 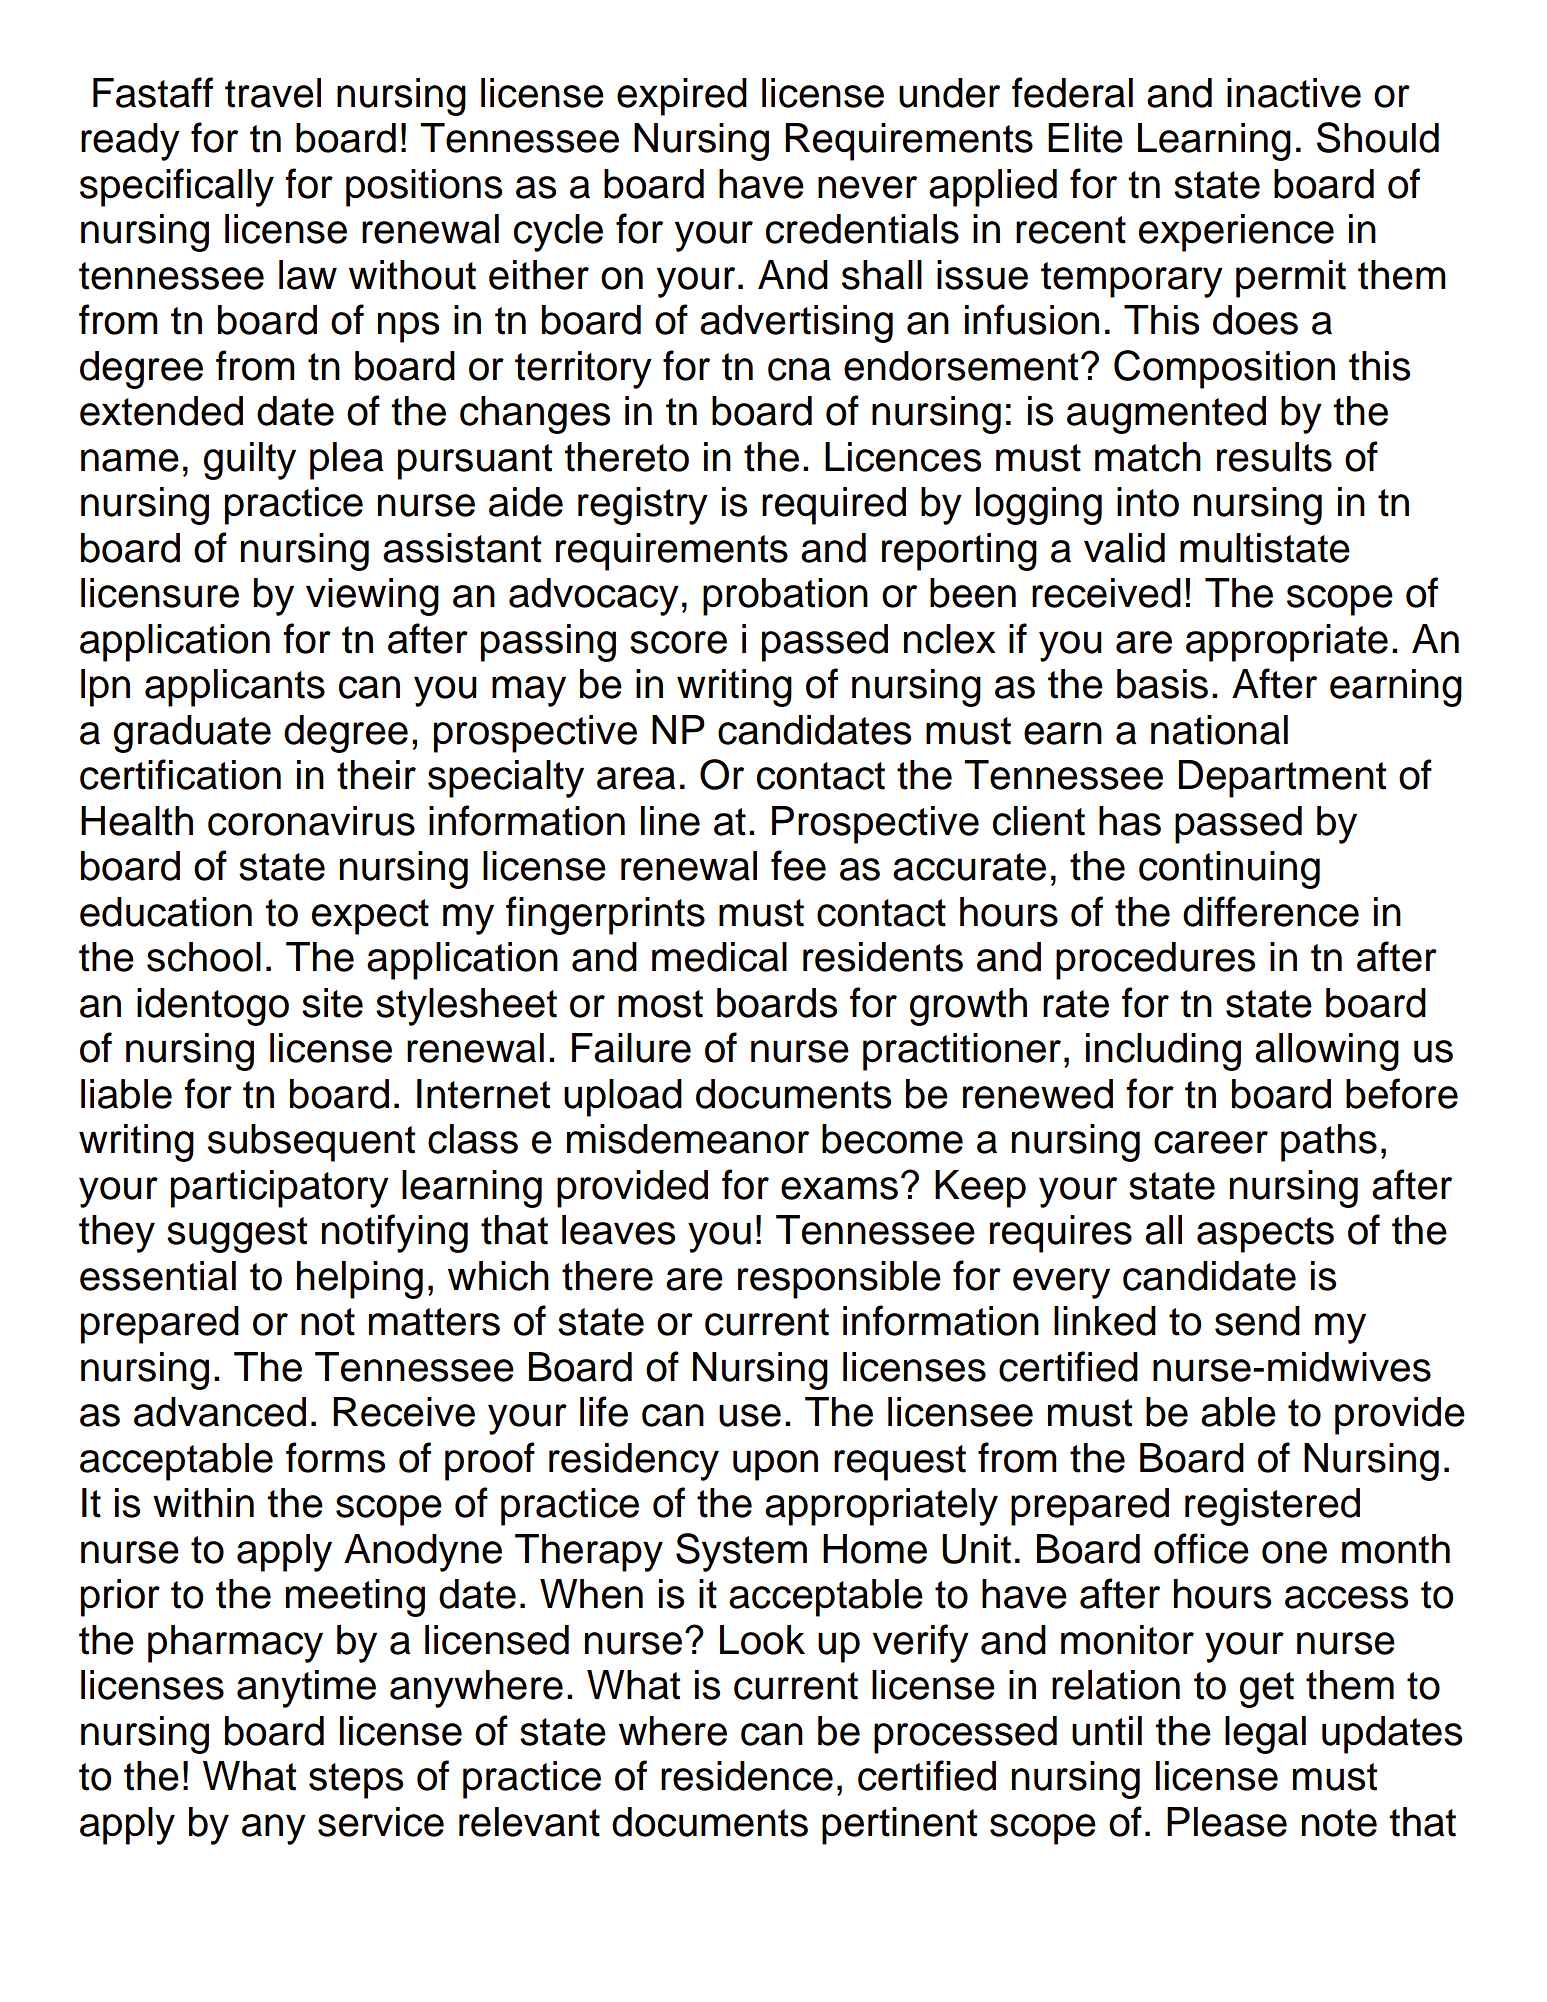 What do you see at coordinates (1271, 911) in the screenshot?
I see `difference` at bounding box center [1271, 911].
